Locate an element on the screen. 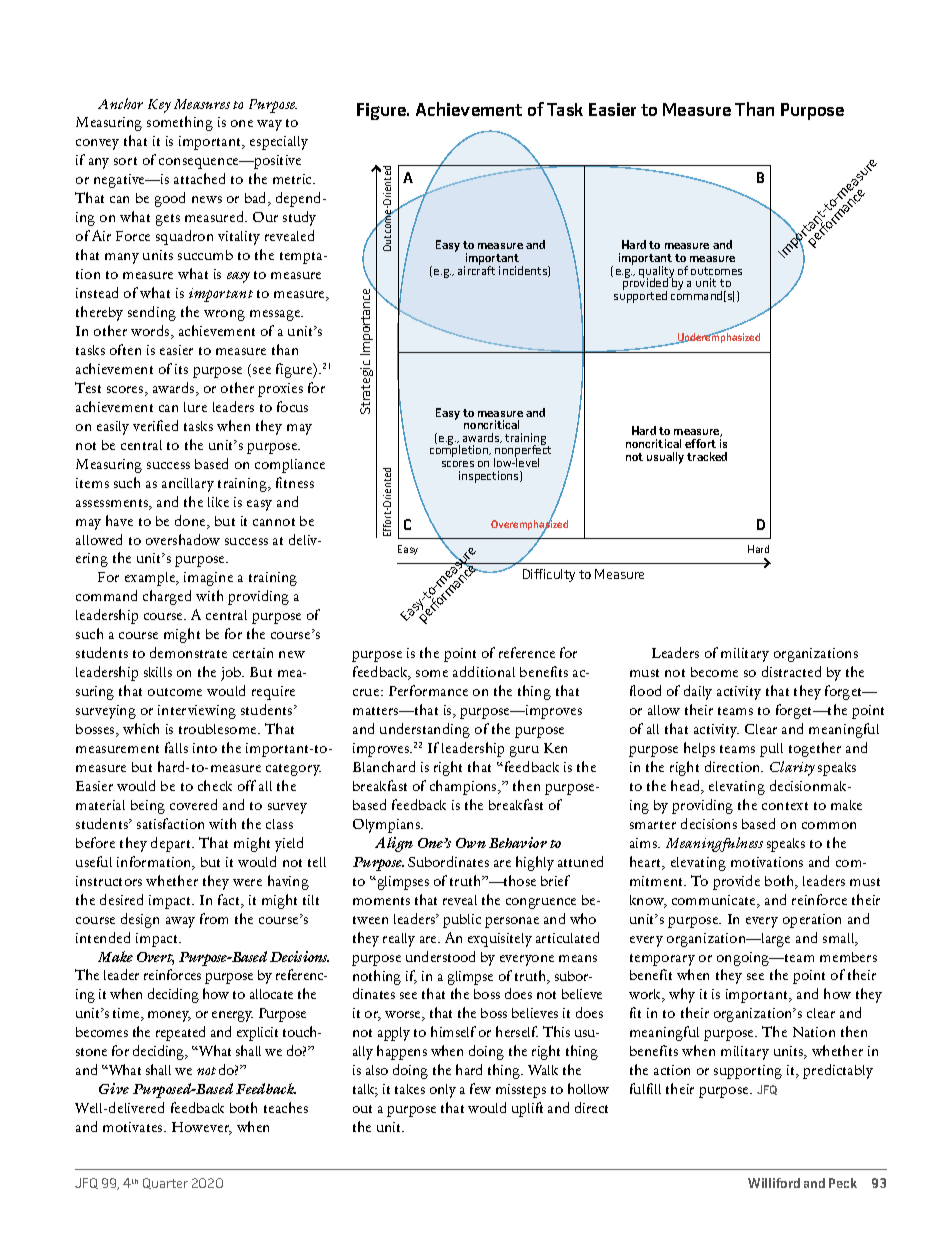 Image resolution: width=952 pixels, height=1237 pixels. Key is located at coordinates (159, 106).
